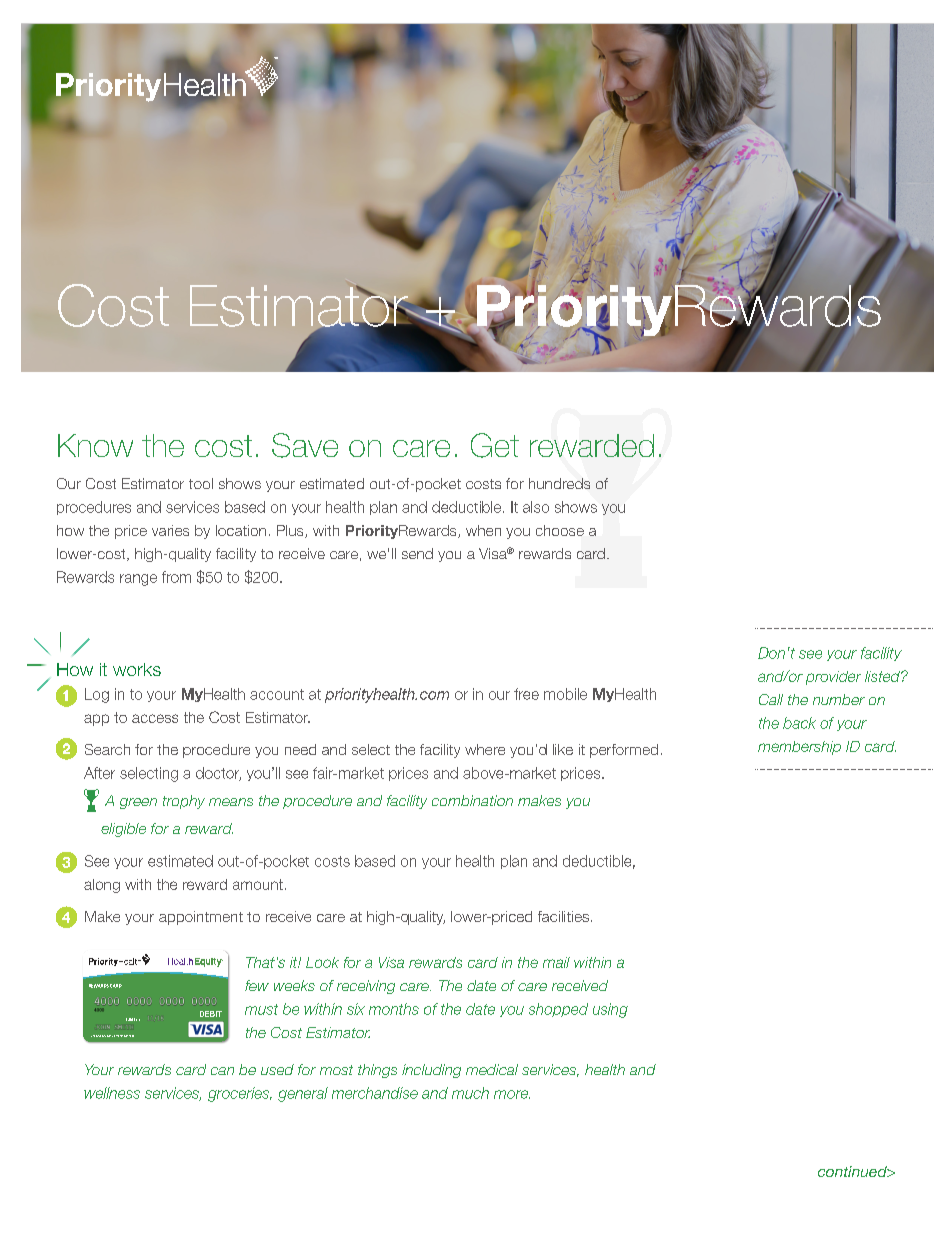 The height and width of the screenshot is (1233, 952). Describe the element at coordinates (495, 445) in the screenshot. I see `Get` at that location.
